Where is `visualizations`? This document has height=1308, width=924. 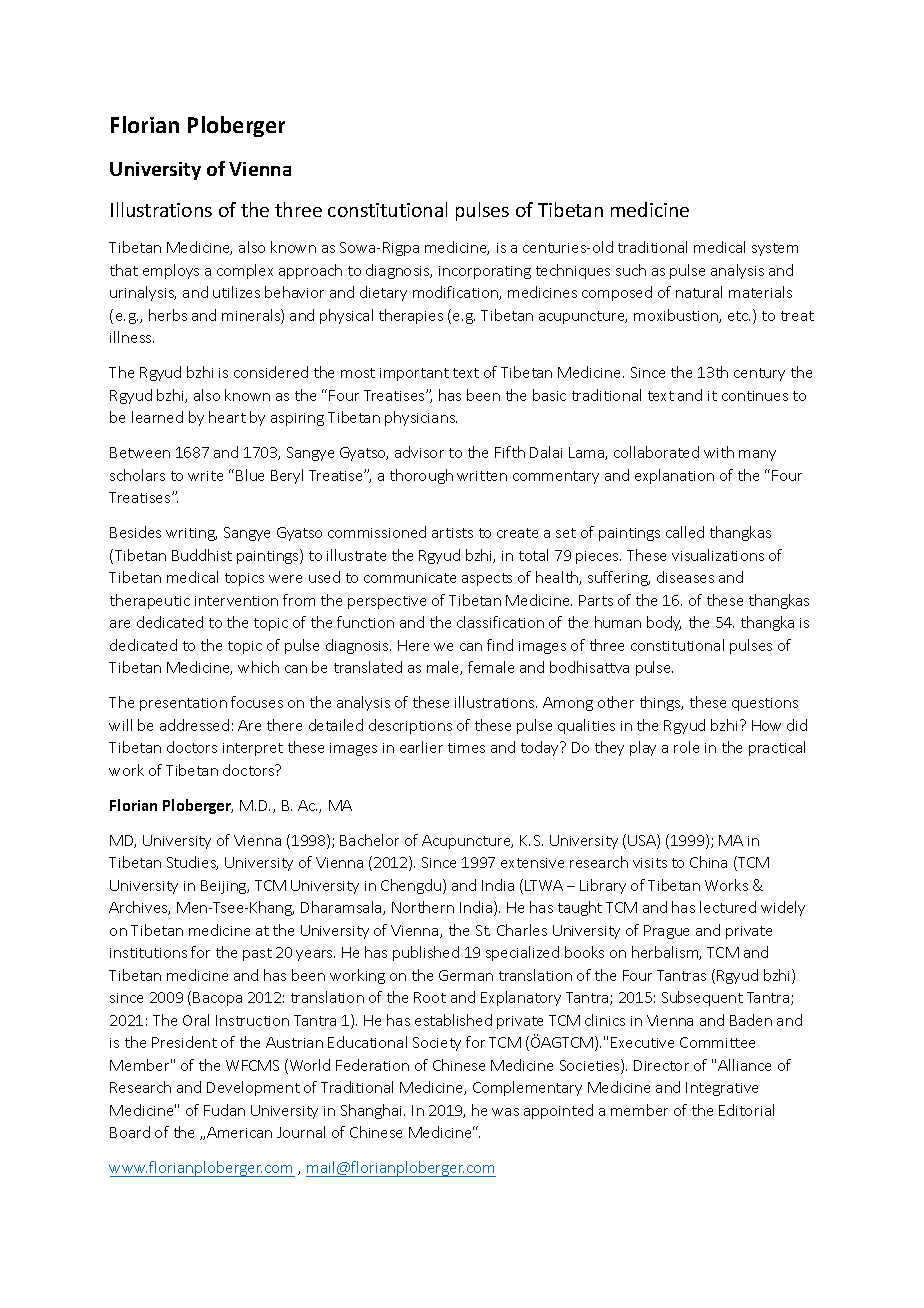 visualizations is located at coordinates (718, 555).
